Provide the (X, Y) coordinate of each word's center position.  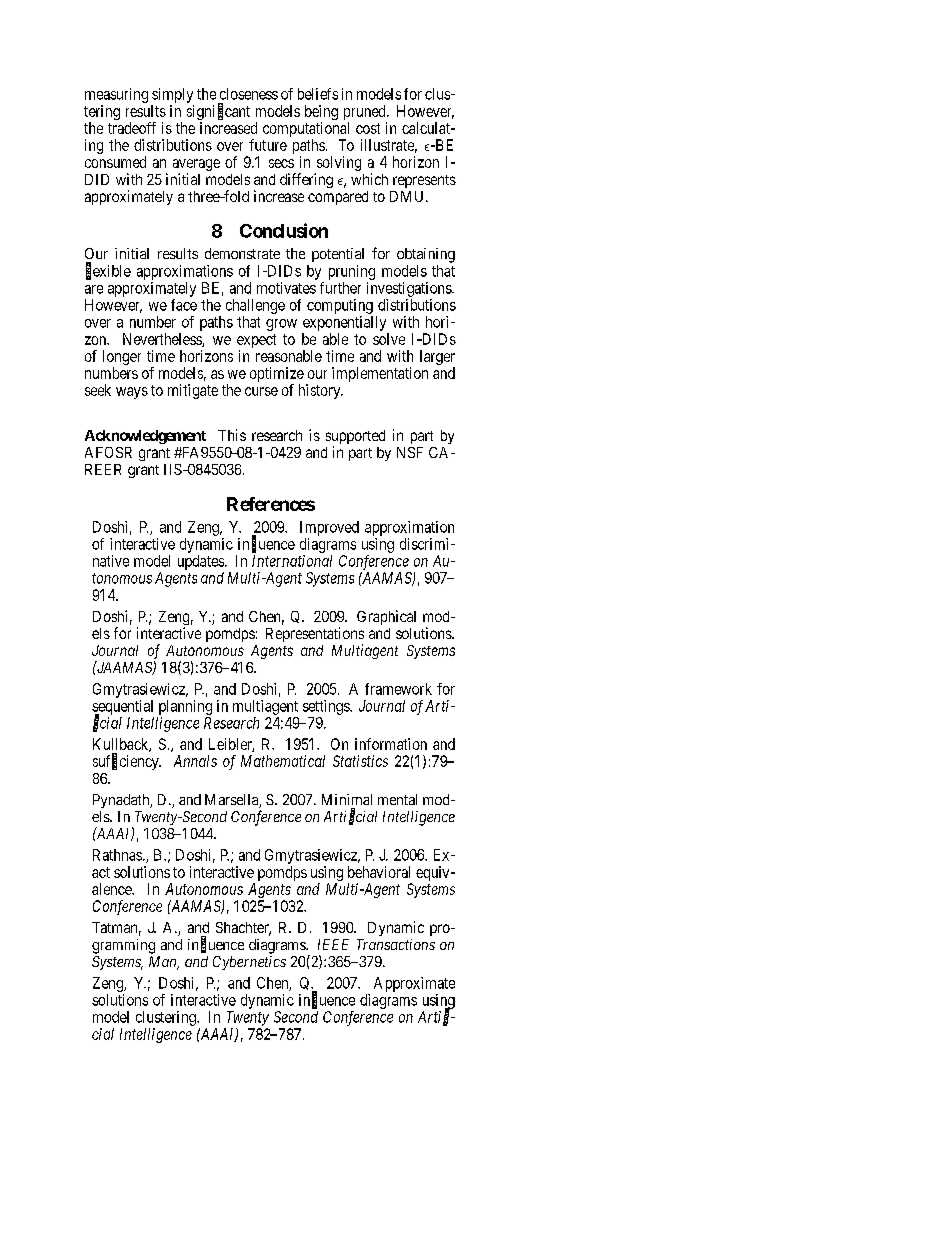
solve (389, 339)
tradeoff (132, 128)
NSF (410, 452)
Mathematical (283, 761)
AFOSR (108, 452)
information (391, 744)
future (268, 145)
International (292, 561)
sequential (122, 708)
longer (122, 359)
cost (368, 128)
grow (281, 325)
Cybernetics (249, 963)
